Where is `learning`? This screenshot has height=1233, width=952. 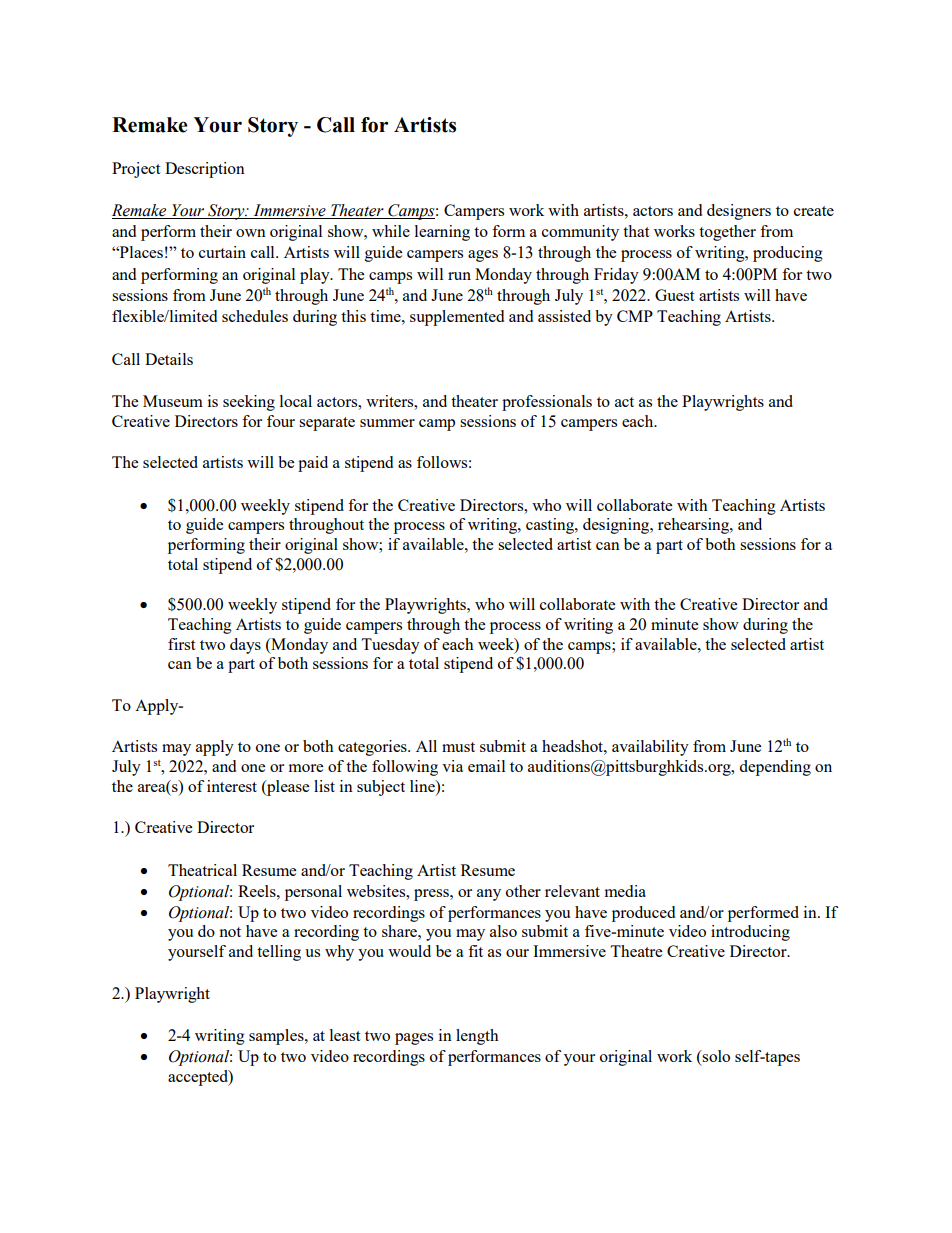
learning is located at coordinates (442, 233).
